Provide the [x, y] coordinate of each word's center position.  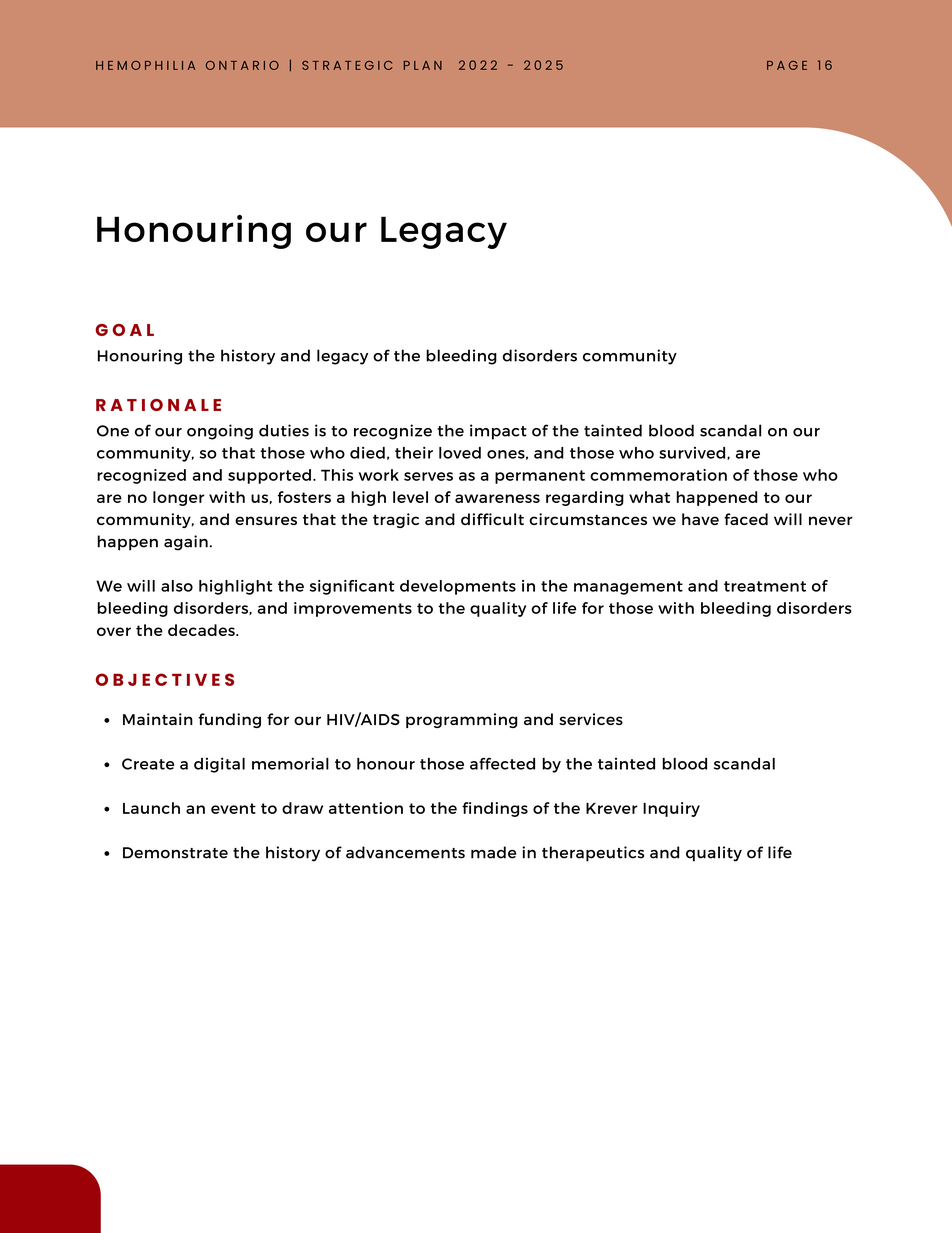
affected [502, 764]
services [591, 719]
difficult [492, 519]
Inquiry [671, 809]
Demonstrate [175, 853]
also [177, 586]
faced [746, 519]
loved [460, 453]
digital [219, 765]
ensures [266, 520]
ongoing [220, 432]
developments [458, 587]
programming [461, 720]
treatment [765, 586]
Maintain [158, 719]
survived [693, 453]
